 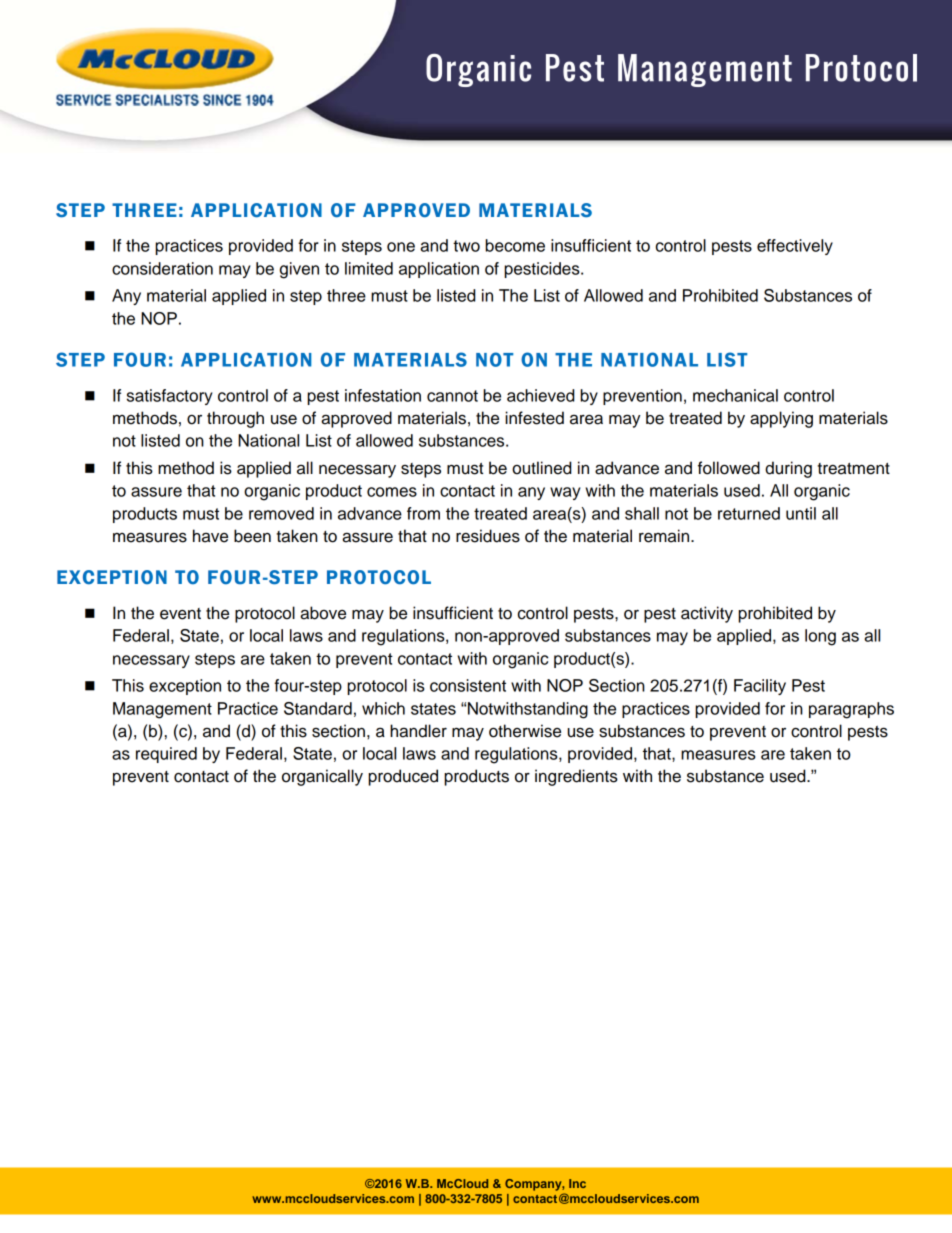 What do you see at coordinates (577, 1183) in the document?
I see `Inc` at bounding box center [577, 1183].
